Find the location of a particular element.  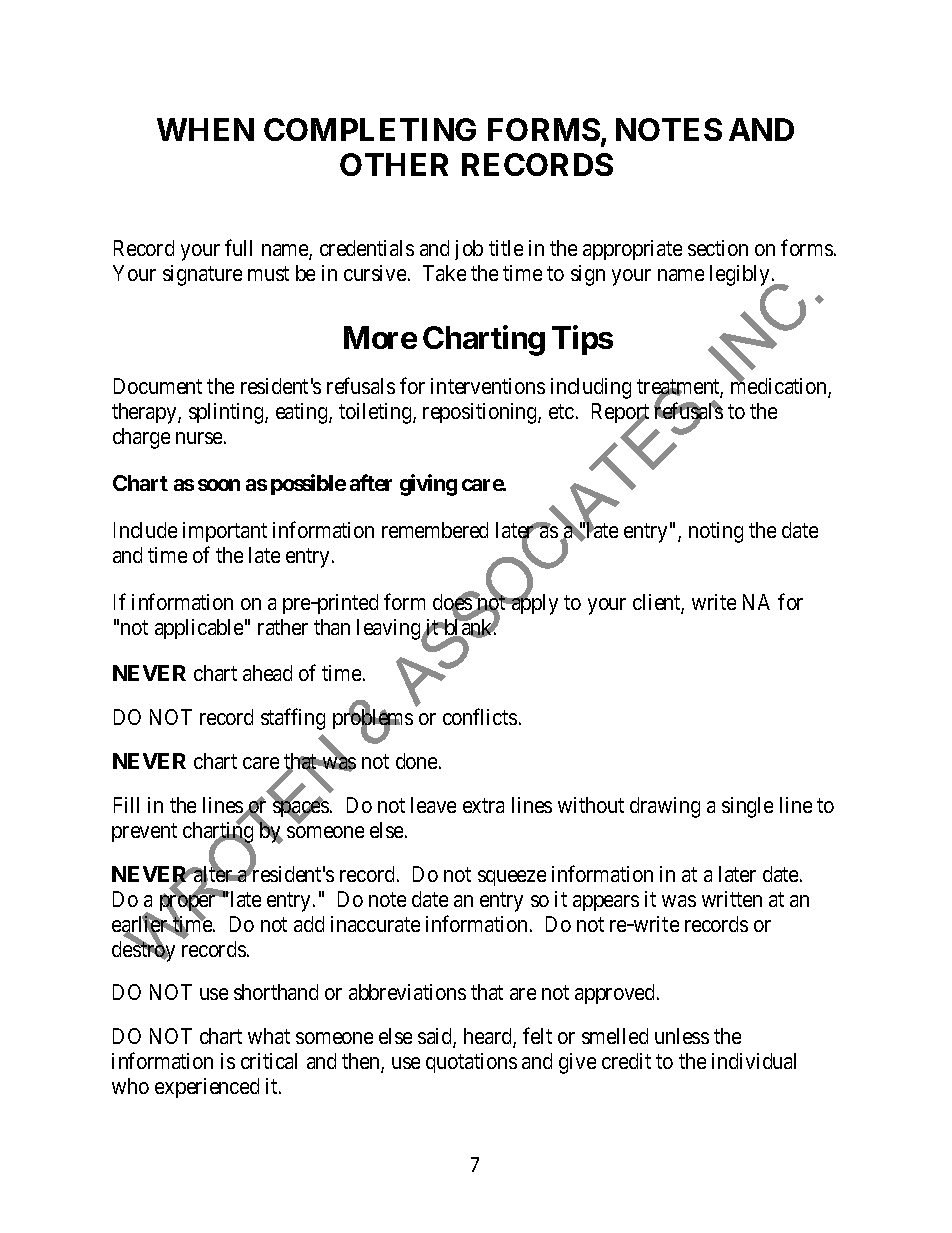

soon is located at coordinates (219, 485).
